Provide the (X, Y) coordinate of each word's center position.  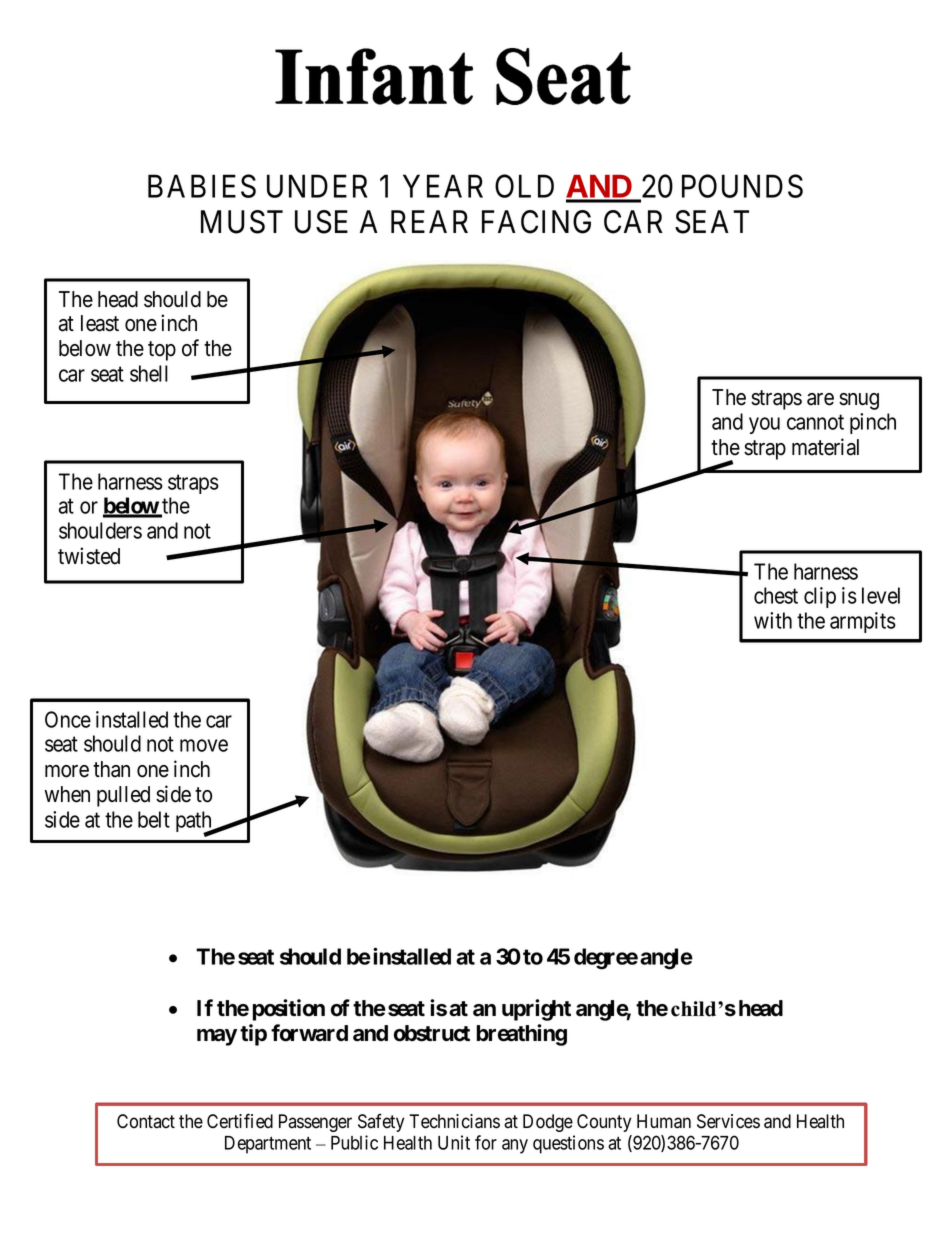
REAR (429, 221)
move (204, 745)
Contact (146, 1121)
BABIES (202, 186)
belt (154, 819)
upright (536, 1010)
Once (68, 719)
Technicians (454, 1121)
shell (149, 373)
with (773, 620)
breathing (522, 1035)
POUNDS (742, 186)
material (825, 447)
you (764, 425)
